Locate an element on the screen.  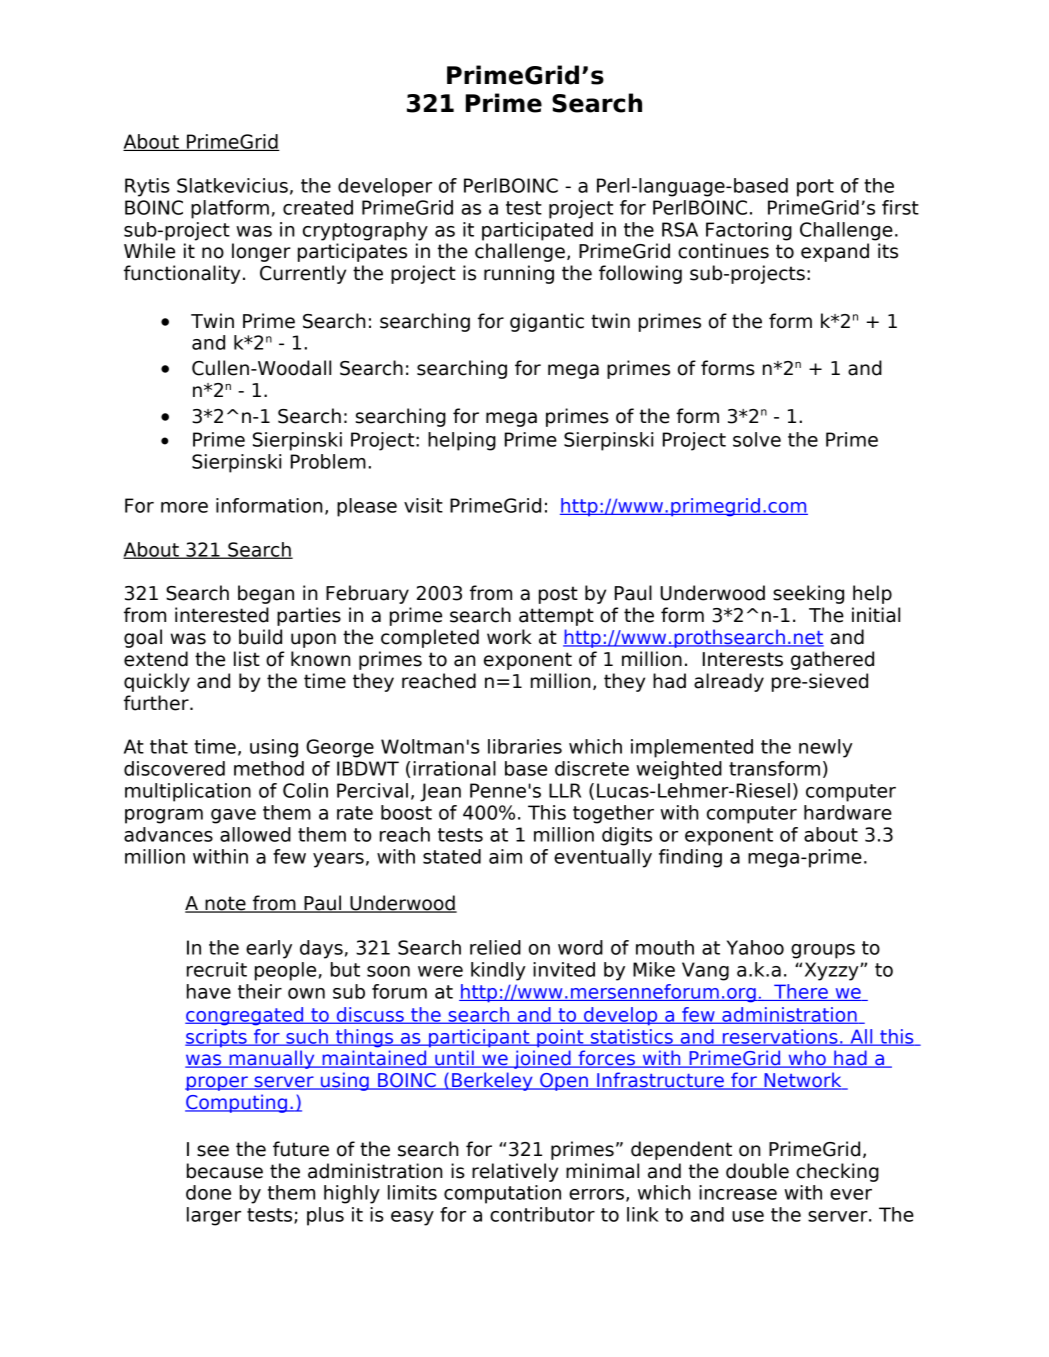
libraries is located at coordinates (525, 746).
